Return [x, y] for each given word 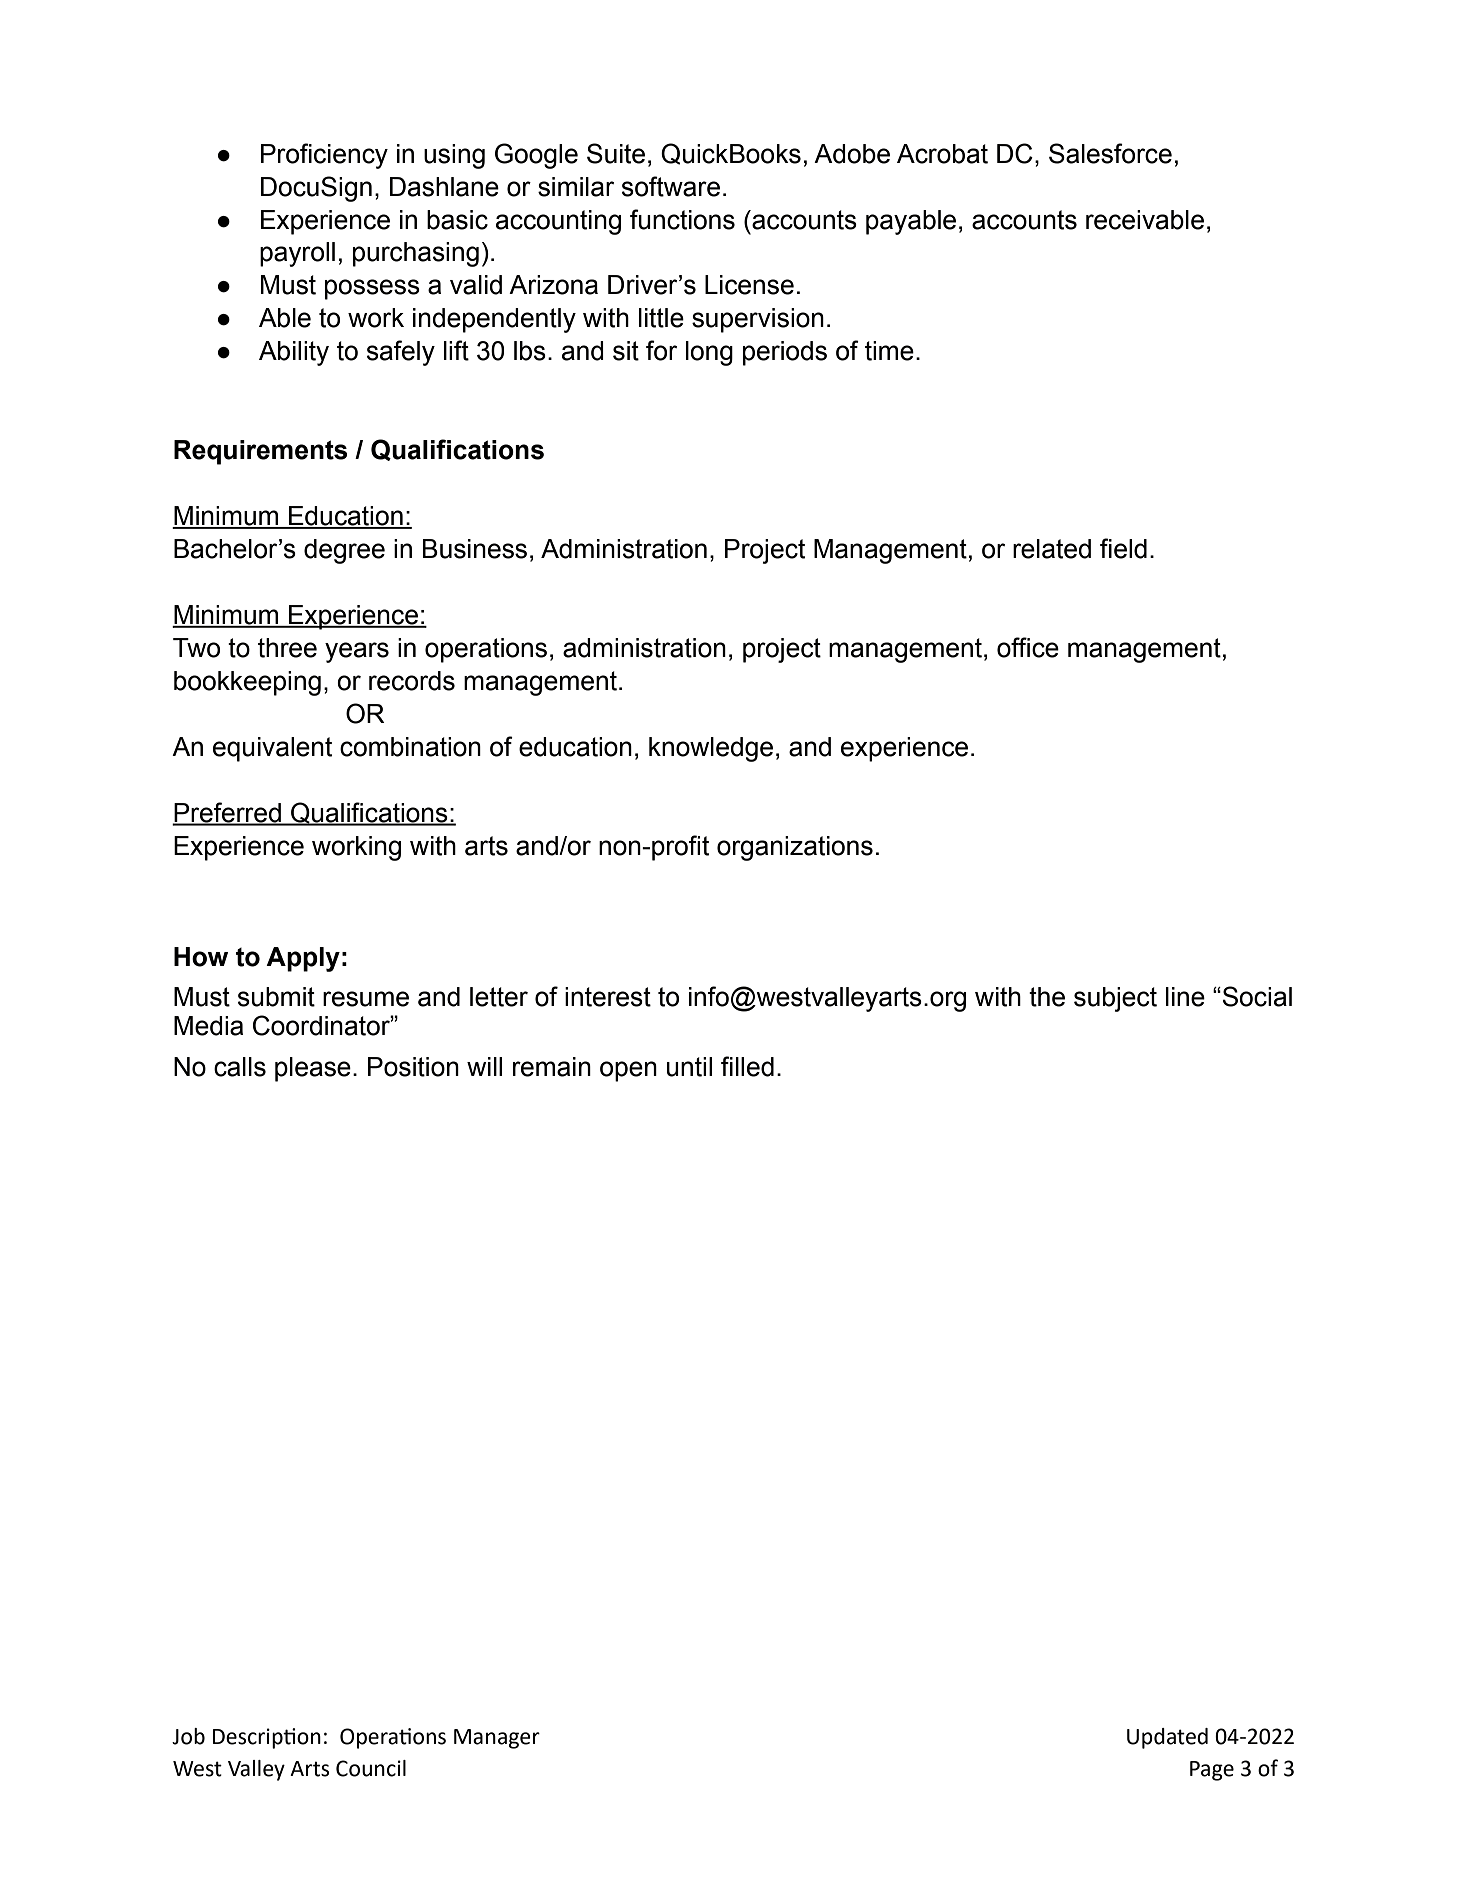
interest [608, 997]
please [313, 1069]
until [689, 1067]
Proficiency [324, 156]
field [1123, 548]
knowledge [711, 749]
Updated [1167, 1738]
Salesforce [1110, 153]
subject [1115, 999]
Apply [303, 959]
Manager [497, 1739]
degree [344, 551]
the [1047, 997]
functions [682, 219]
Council [371, 1768]
